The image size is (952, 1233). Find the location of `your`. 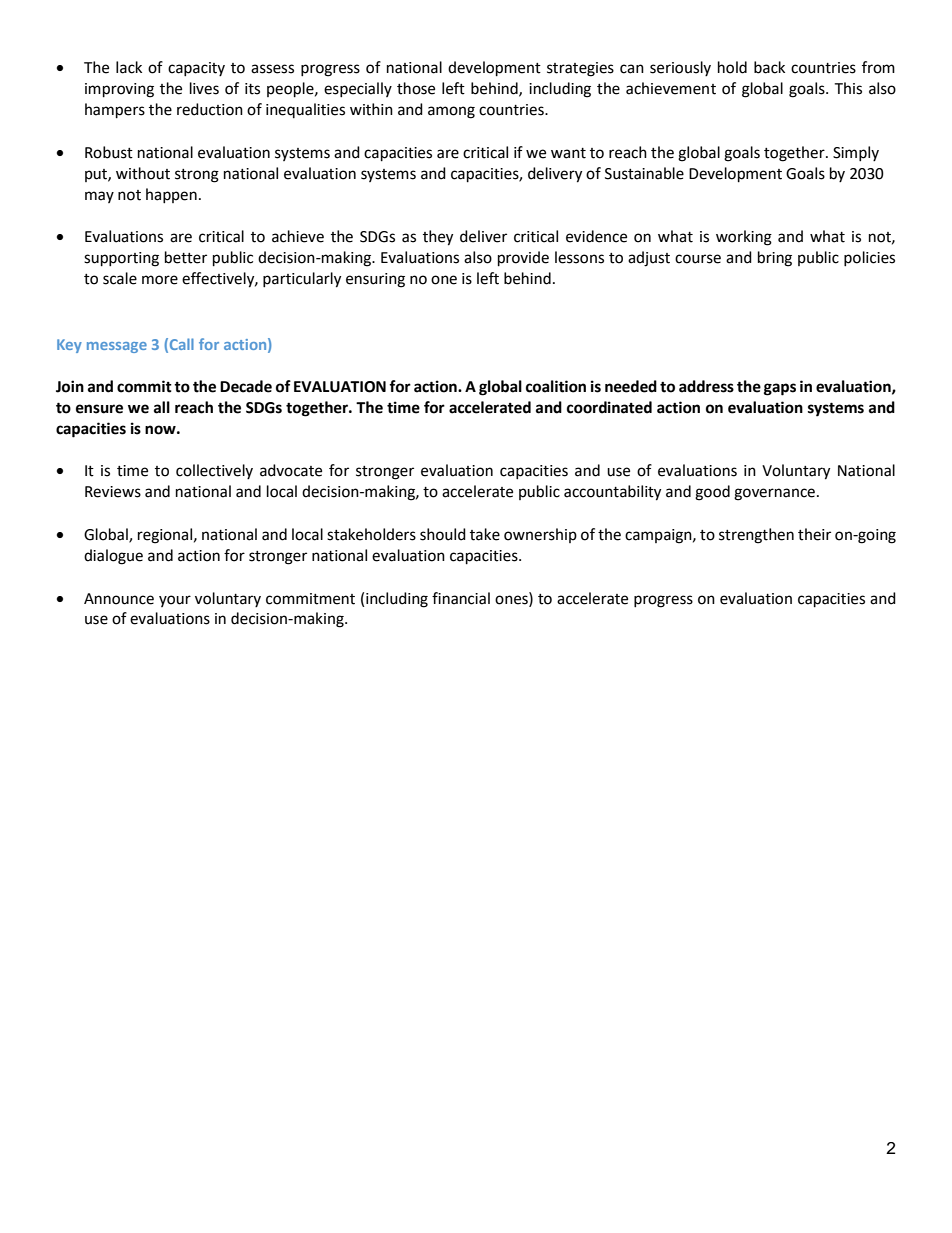

your is located at coordinates (175, 601).
